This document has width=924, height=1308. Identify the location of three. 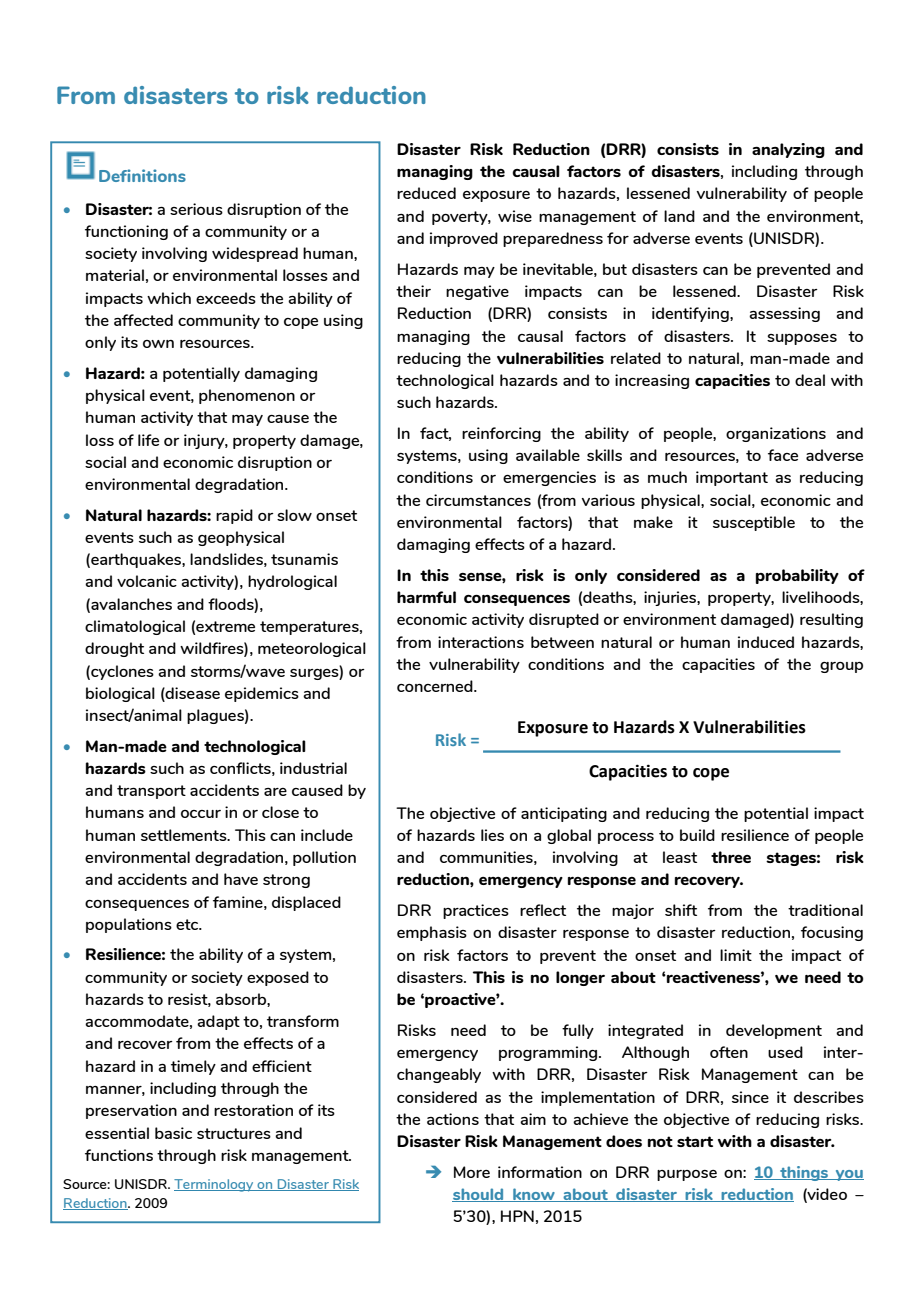
(731, 857).
